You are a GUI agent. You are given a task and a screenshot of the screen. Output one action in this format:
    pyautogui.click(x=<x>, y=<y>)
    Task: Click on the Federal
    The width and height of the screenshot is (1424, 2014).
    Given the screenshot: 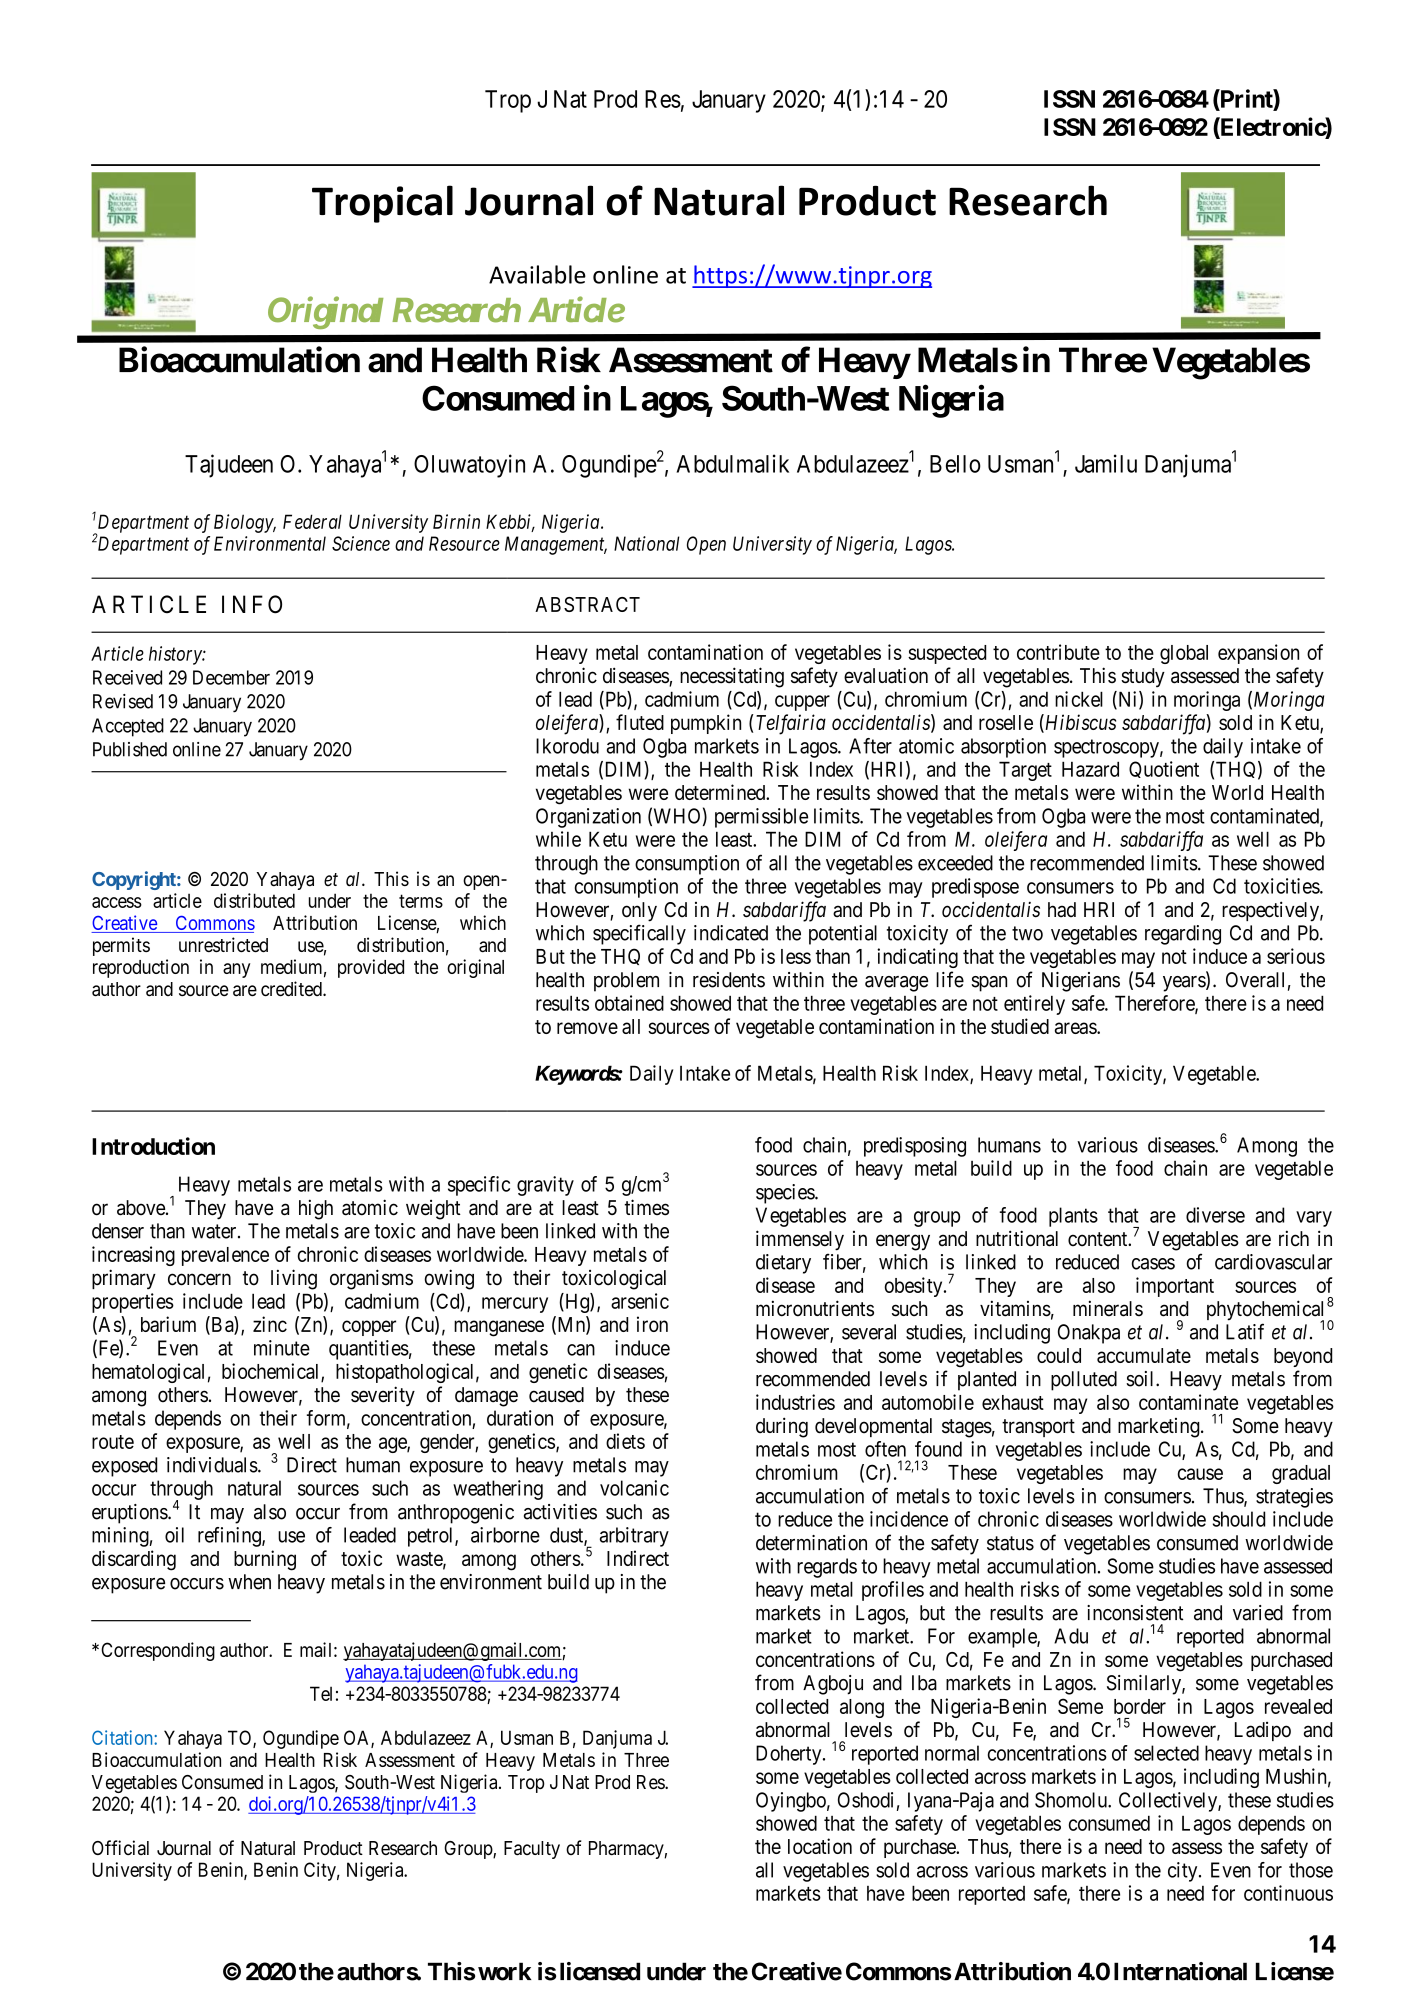 What is the action you would take?
    pyautogui.click(x=312, y=521)
